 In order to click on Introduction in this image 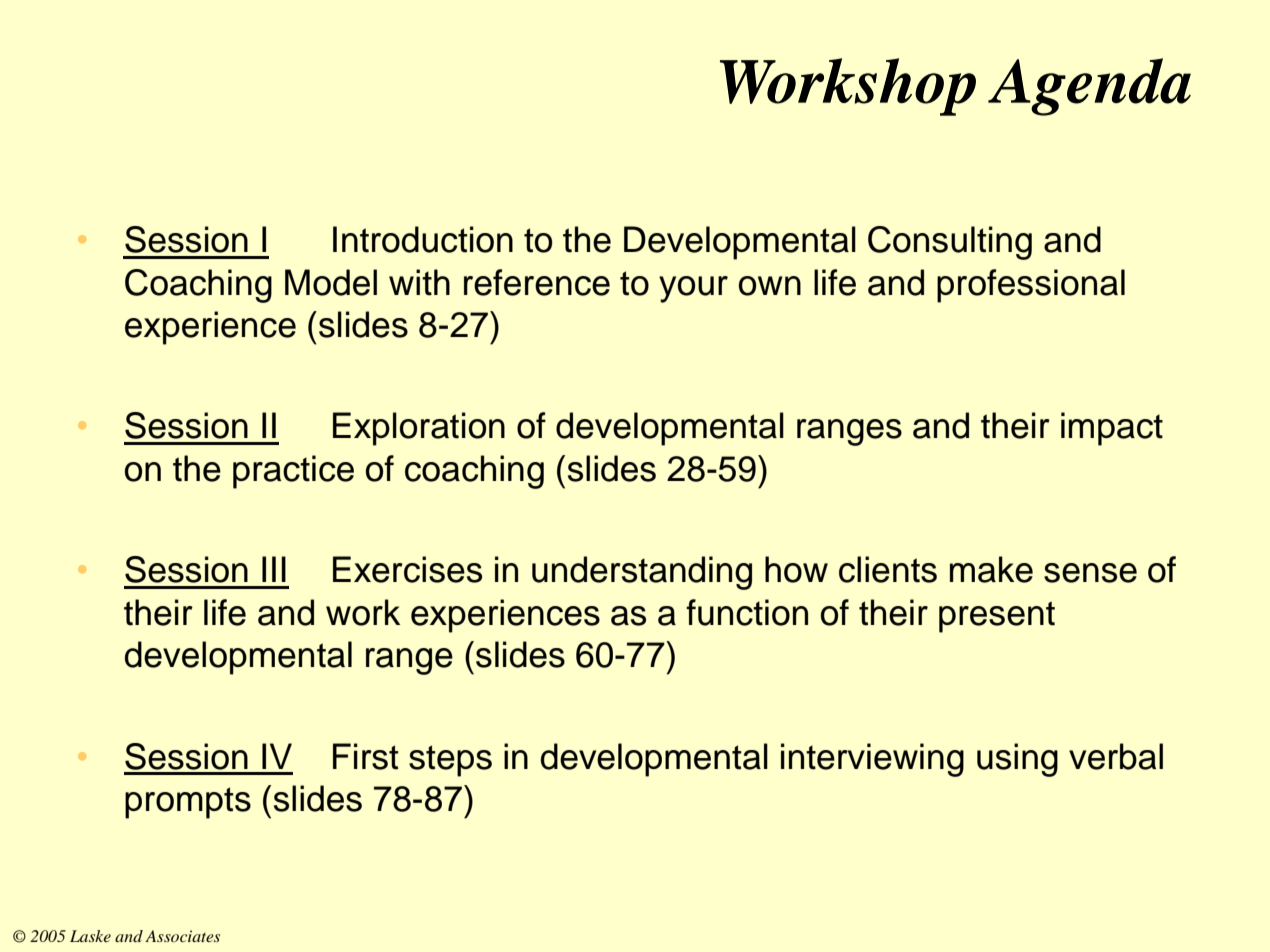, I will do `click(423, 239)`.
